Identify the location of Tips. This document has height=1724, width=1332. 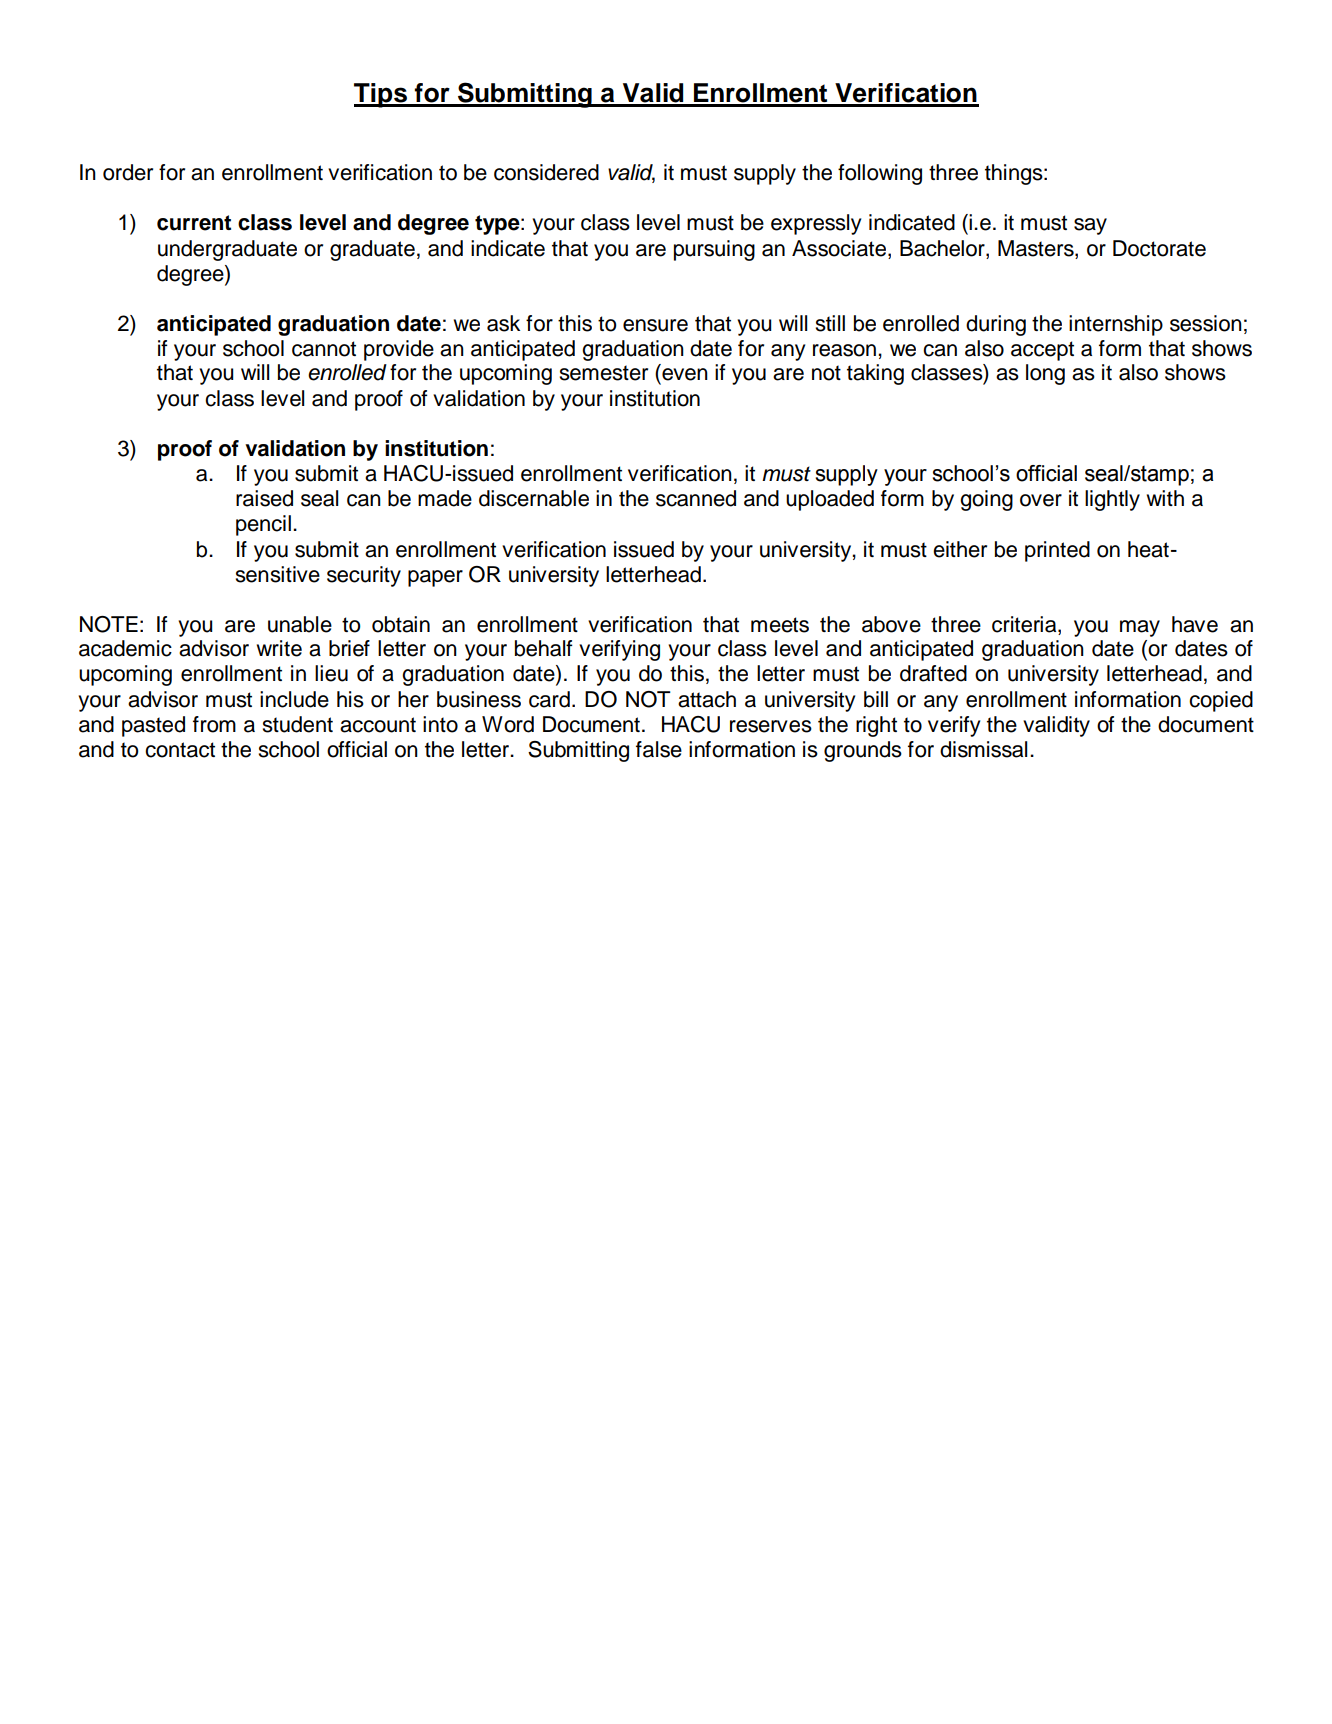
(381, 95).
